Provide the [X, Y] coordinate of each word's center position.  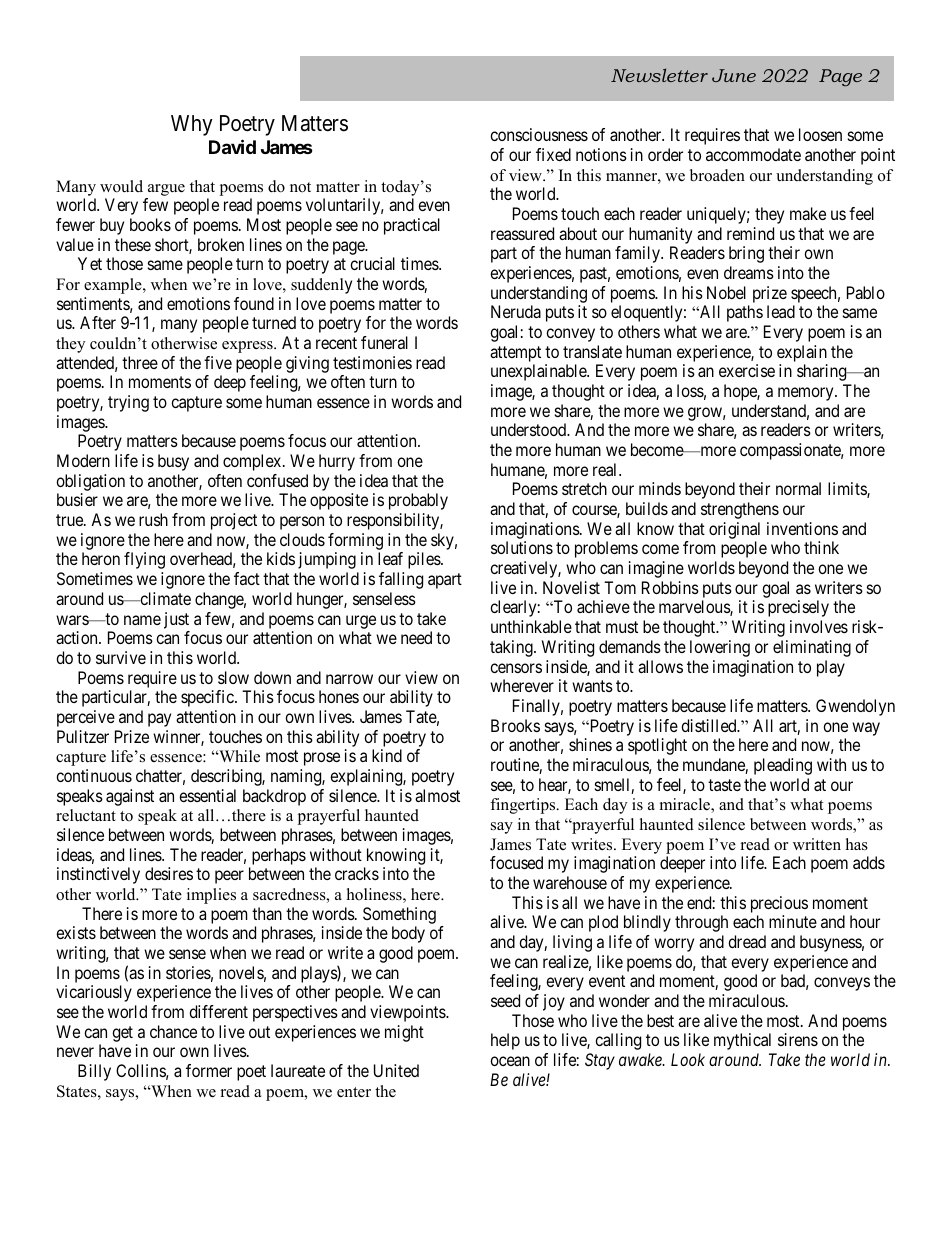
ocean [510, 1061]
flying [144, 560]
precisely [798, 608]
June [734, 75]
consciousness [539, 134]
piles [425, 560]
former [209, 1070]
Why [192, 125]
